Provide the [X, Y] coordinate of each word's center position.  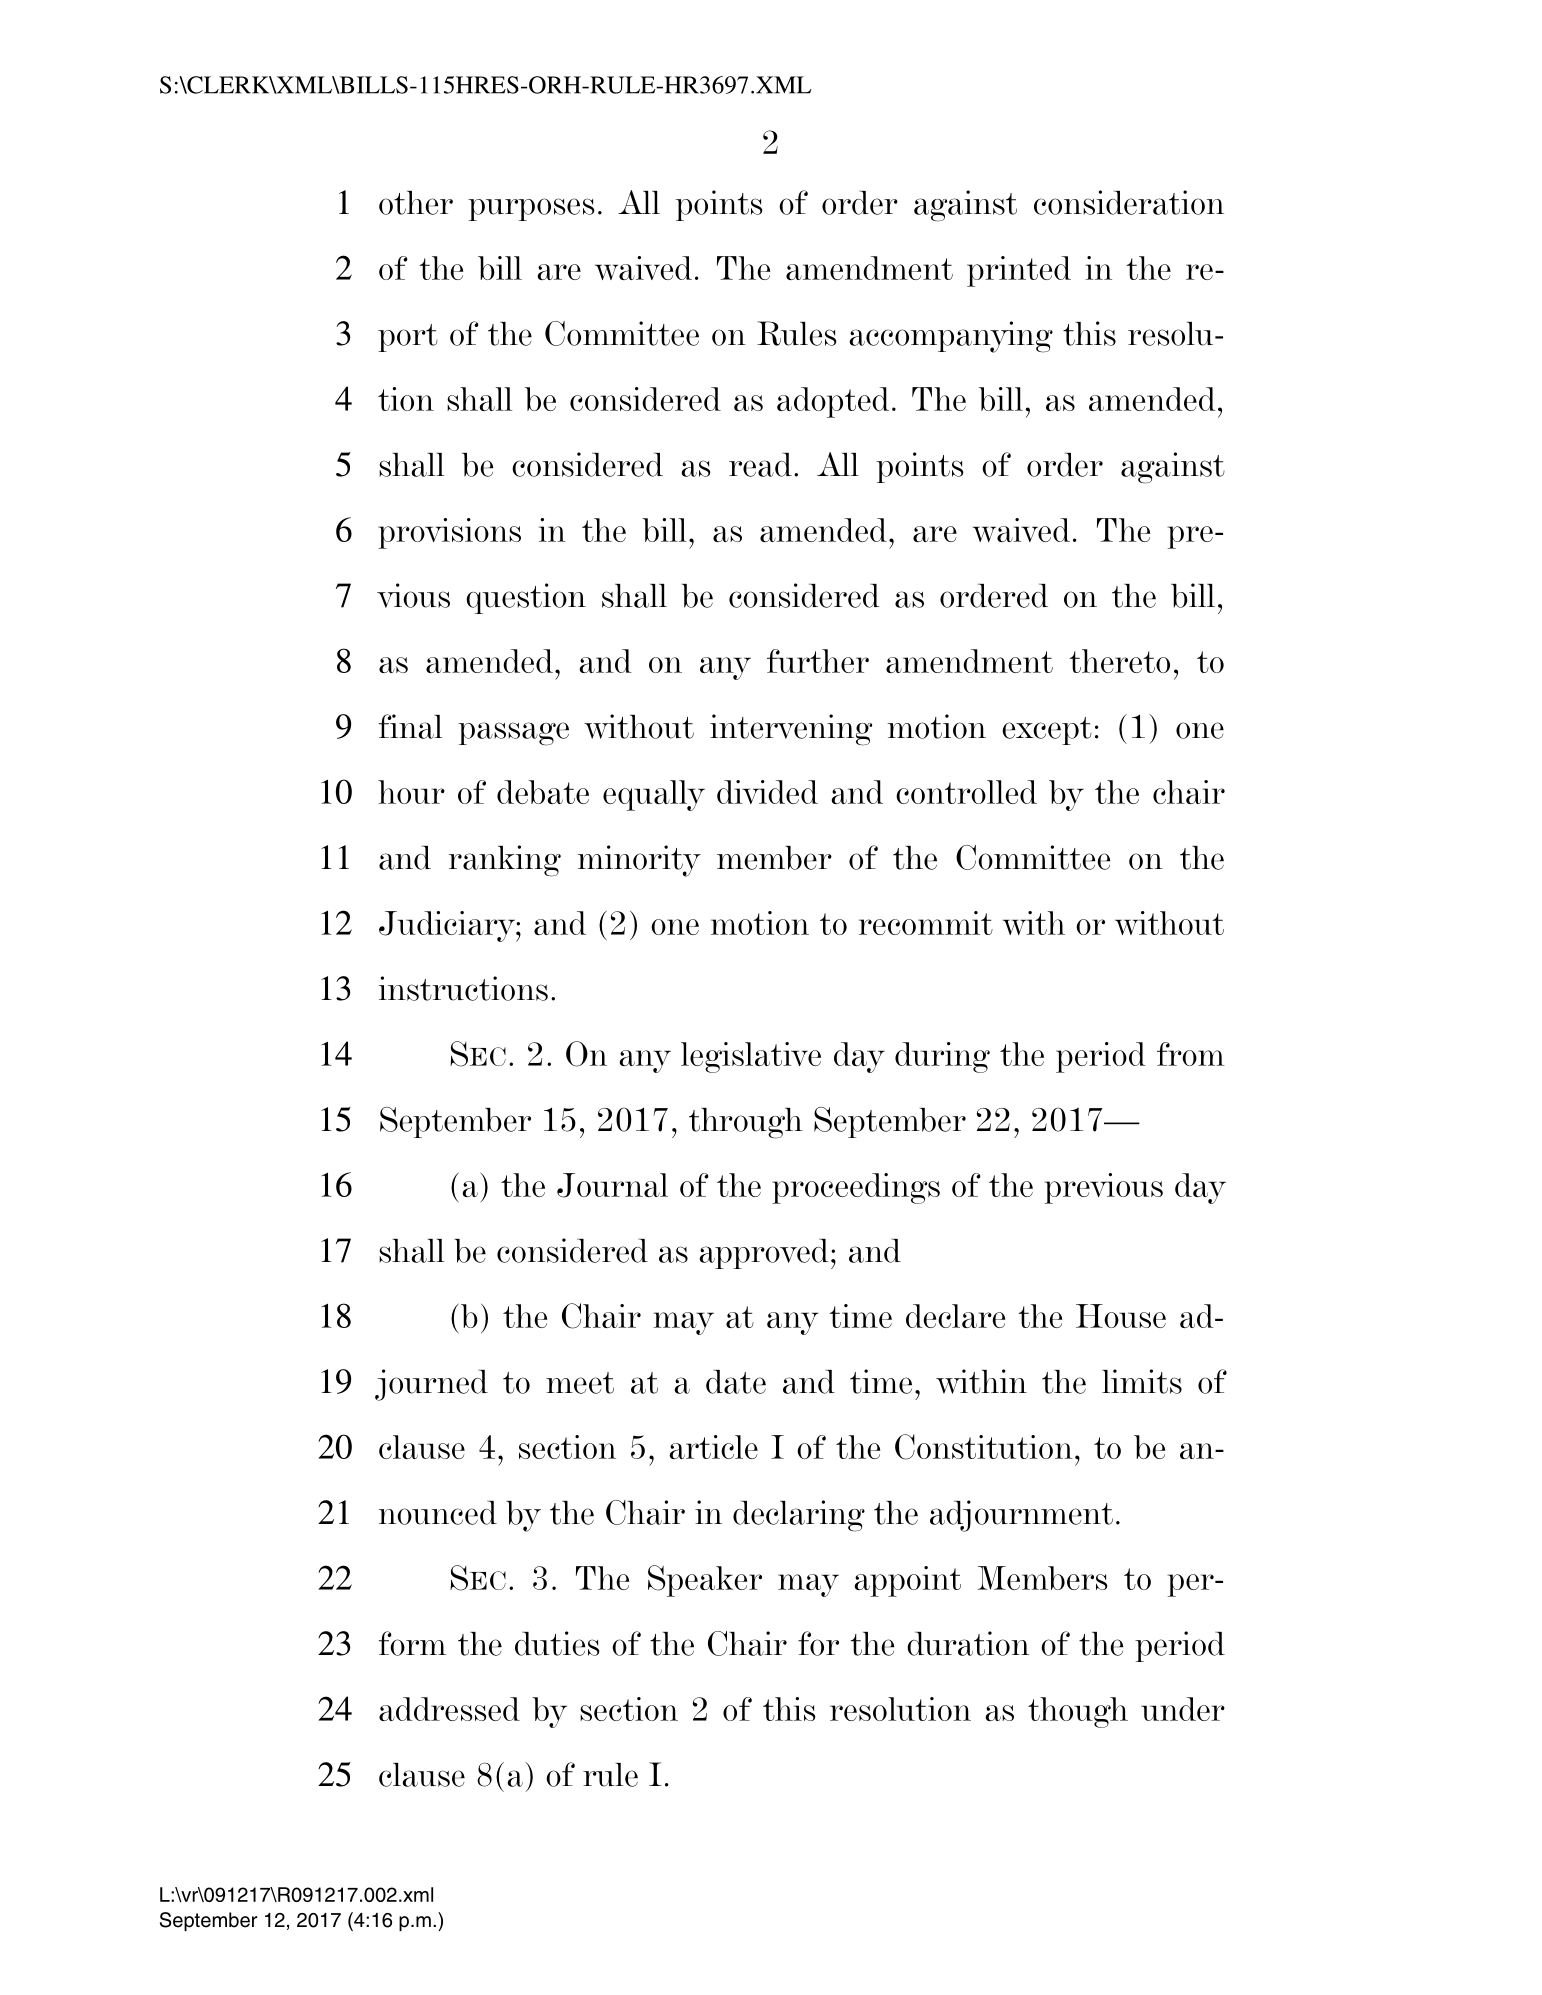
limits [1142, 1381]
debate [543, 792]
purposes [531, 209]
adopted [833, 402]
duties [557, 1643]
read [760, 465]
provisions [449, 533]
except [1047, 731]
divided [767, 792]
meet [580, 1383]
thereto [1119, 661]
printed [1019, 271]
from [1191, 1054]
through [746, 1123]
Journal [612, 1185]
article [713, 1447]
